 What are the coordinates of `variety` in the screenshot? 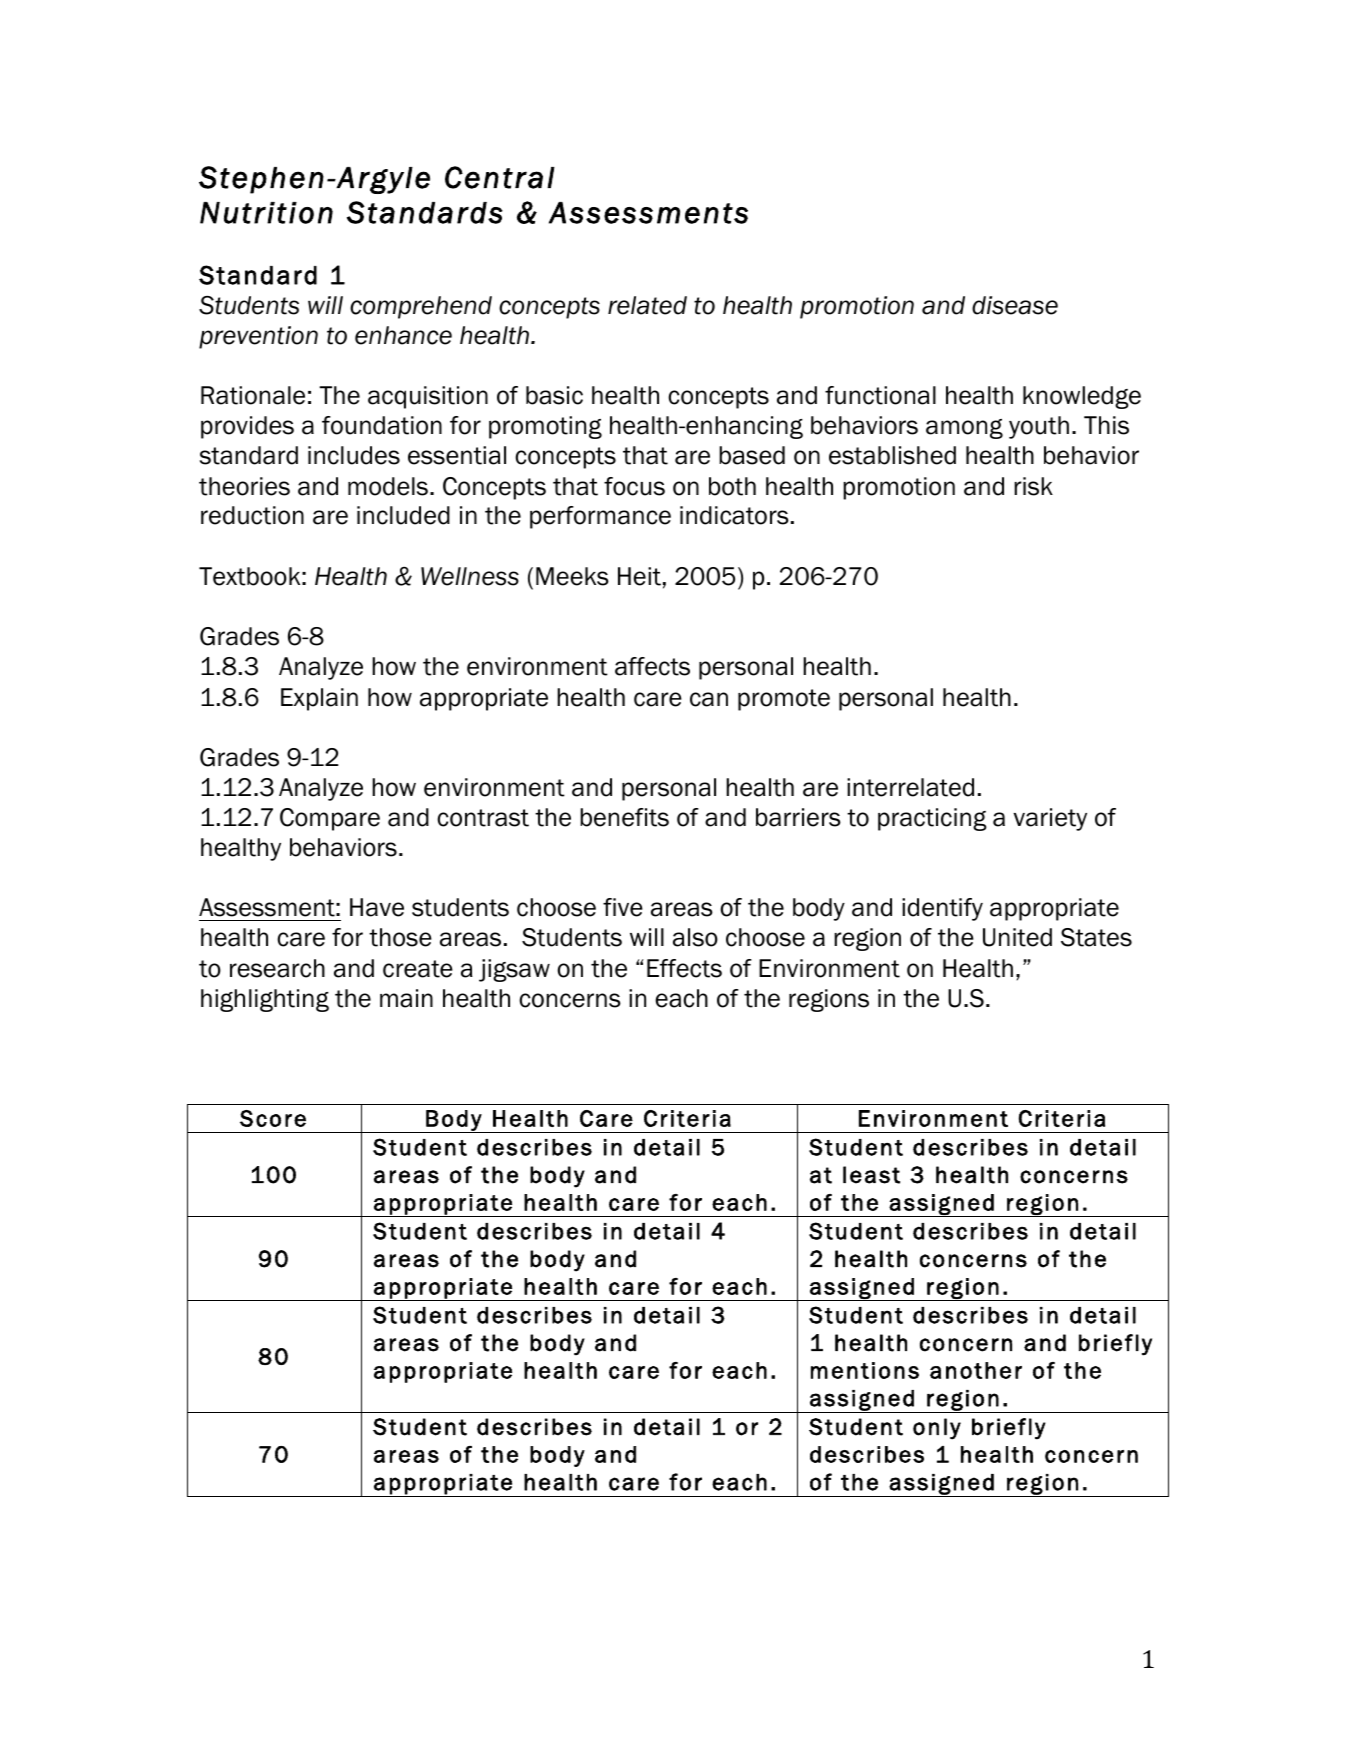 It's located at (1050, 819).
